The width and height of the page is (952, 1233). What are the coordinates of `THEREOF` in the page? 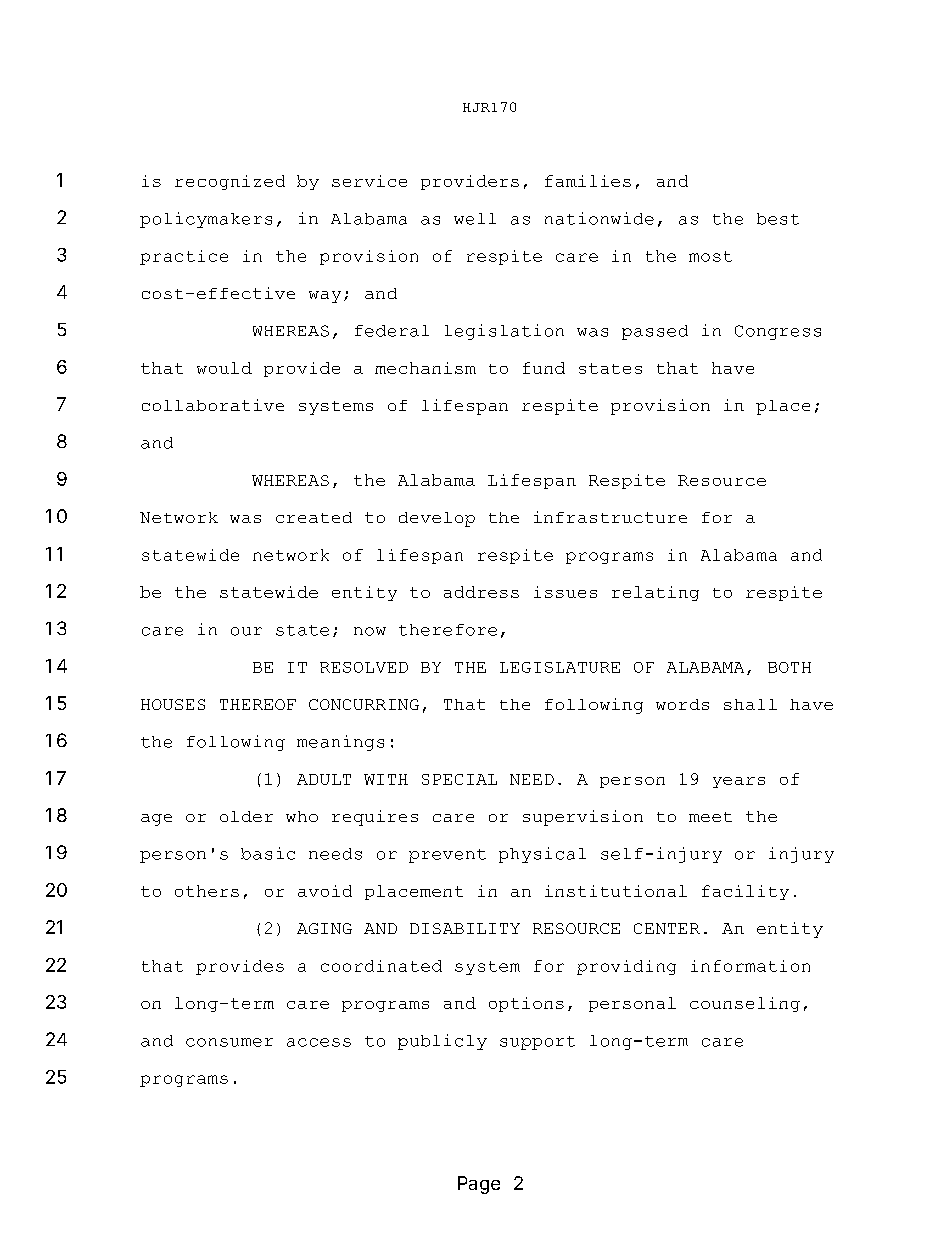 It's located at (258, 704).
